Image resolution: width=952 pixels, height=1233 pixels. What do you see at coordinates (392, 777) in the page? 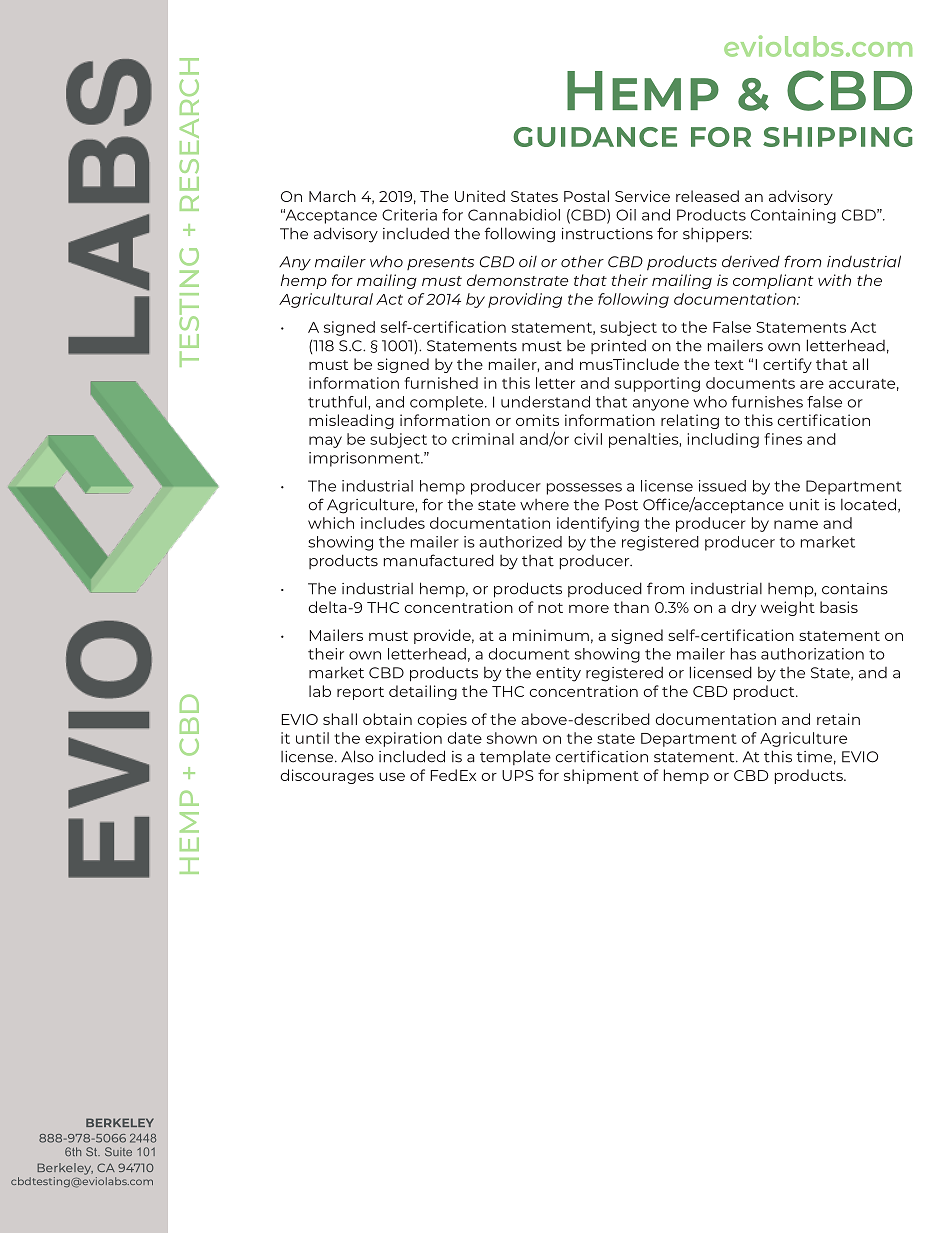
I see `use` at bounding box center [392, 777].
